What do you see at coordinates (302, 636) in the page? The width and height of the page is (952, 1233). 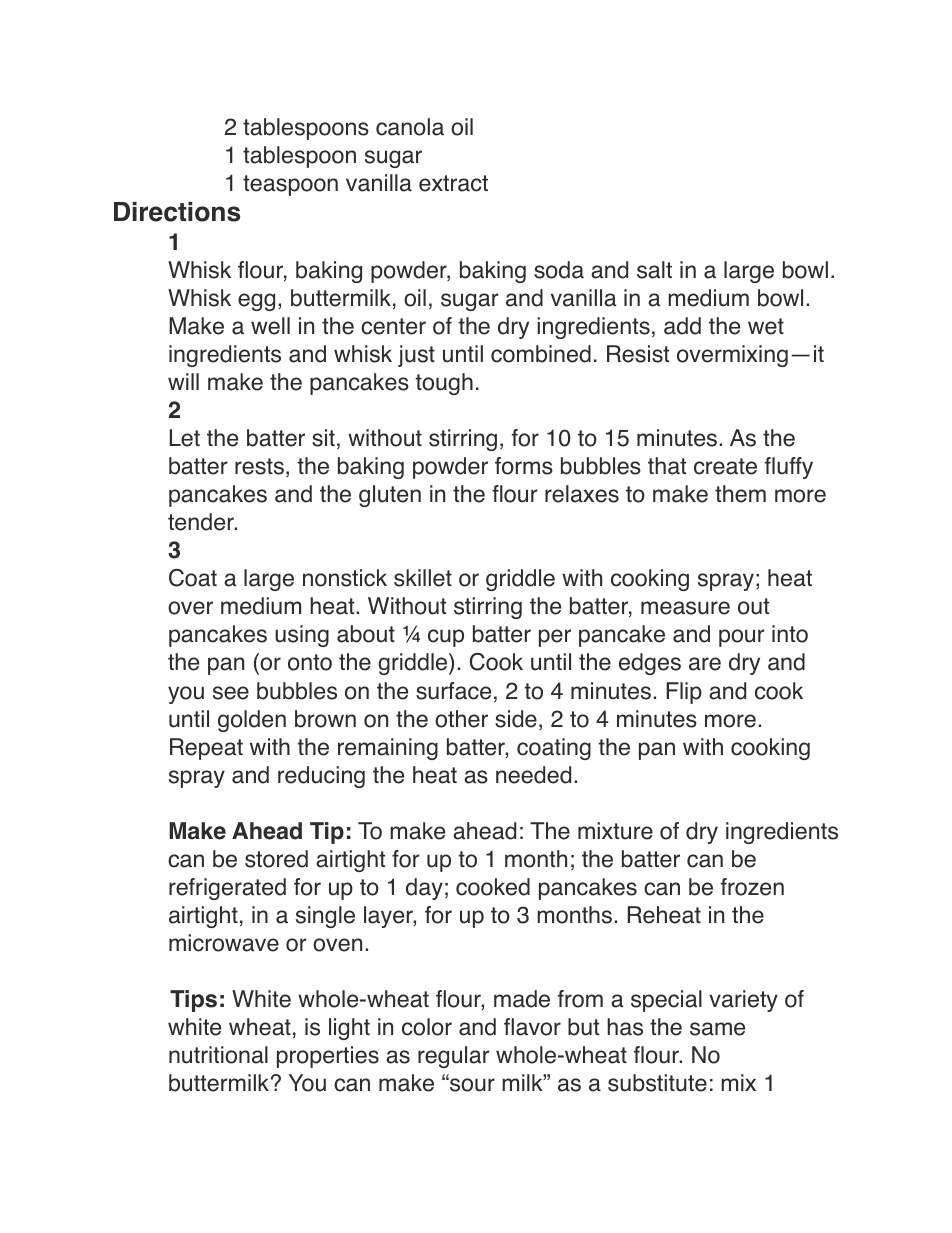 I see `using` at bounding box center [302, 636].
